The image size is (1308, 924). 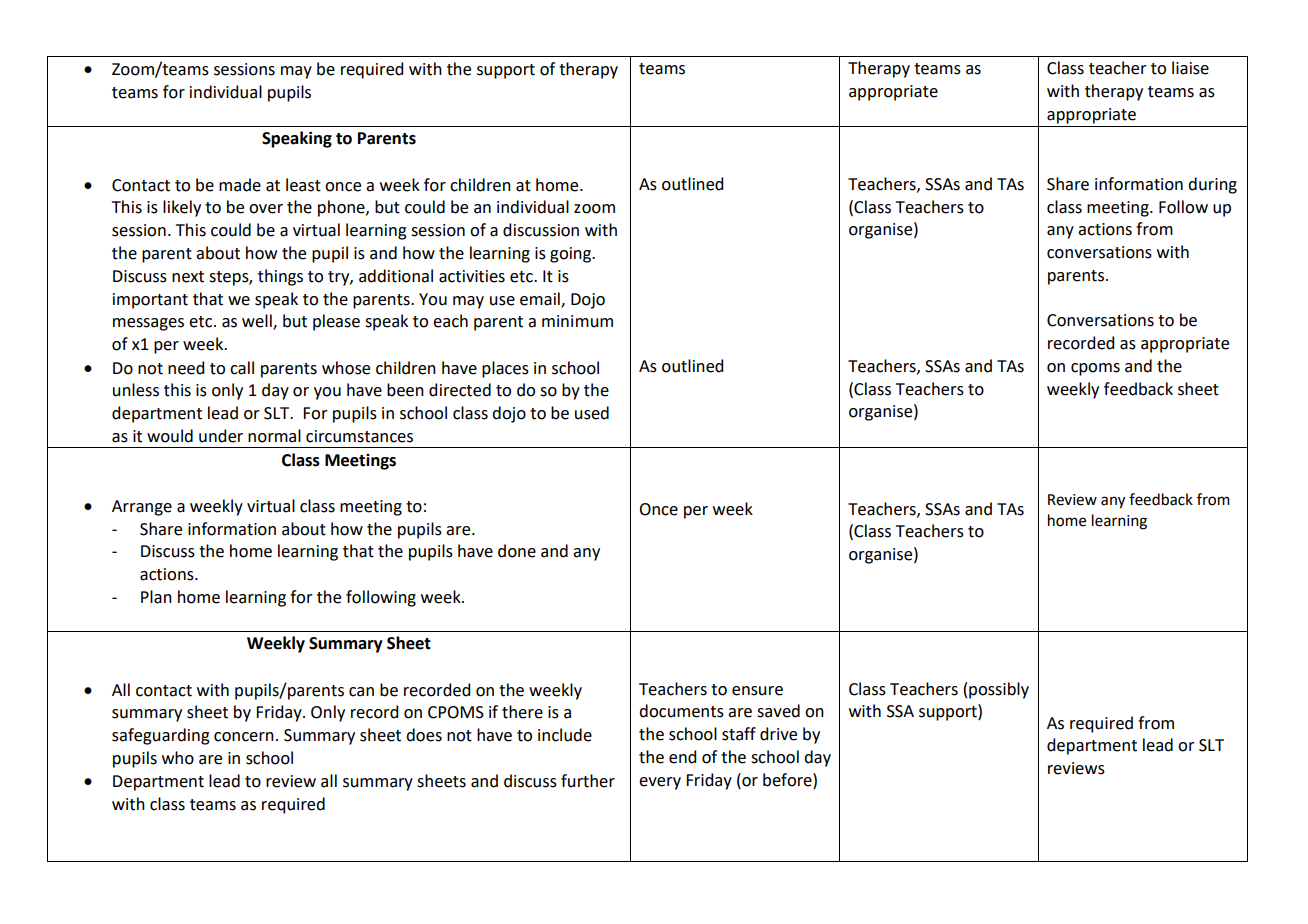 I want to click on done, so click(x=517, y=551).
